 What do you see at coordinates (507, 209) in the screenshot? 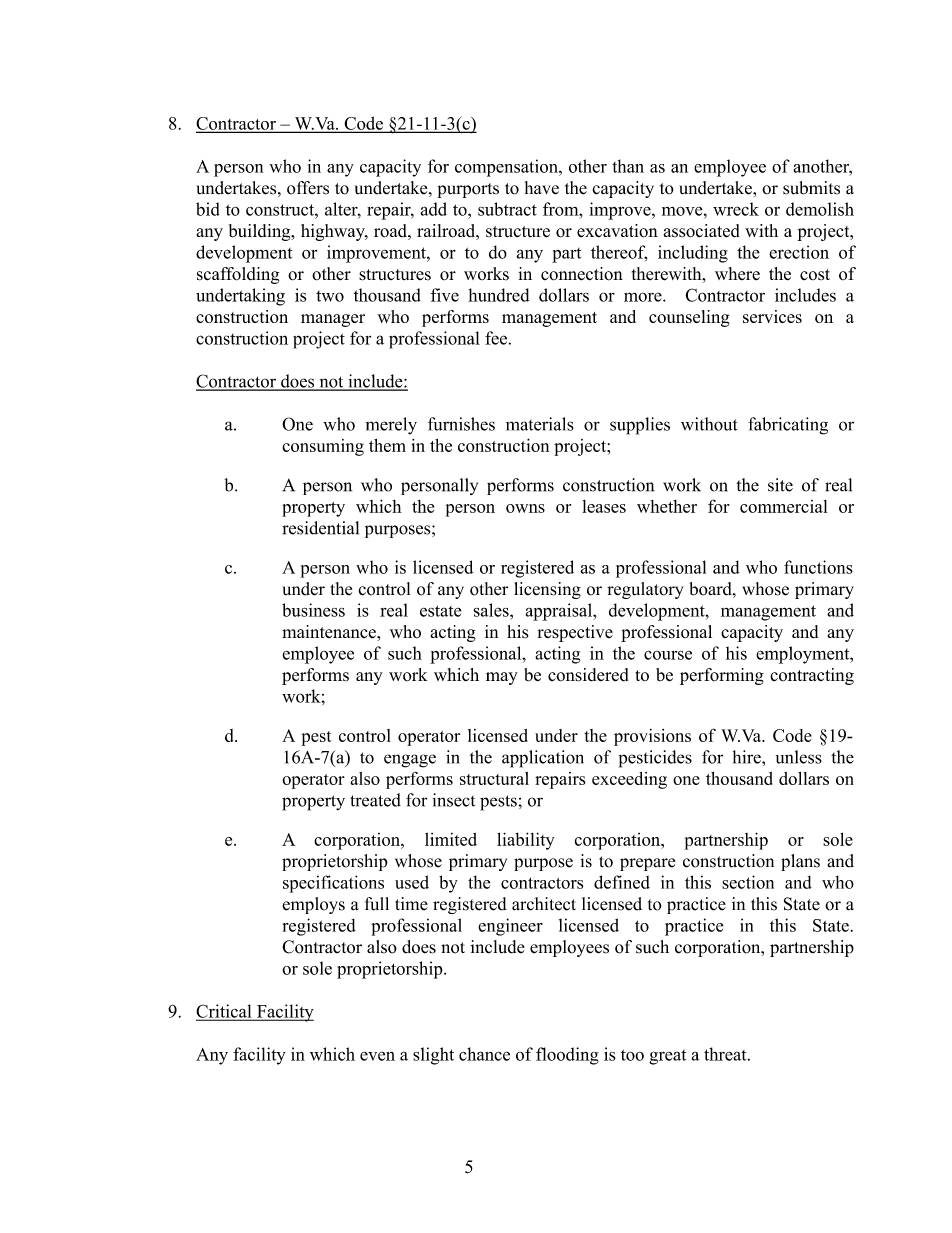
I see `subtract` at bounding box center [507, 209].
